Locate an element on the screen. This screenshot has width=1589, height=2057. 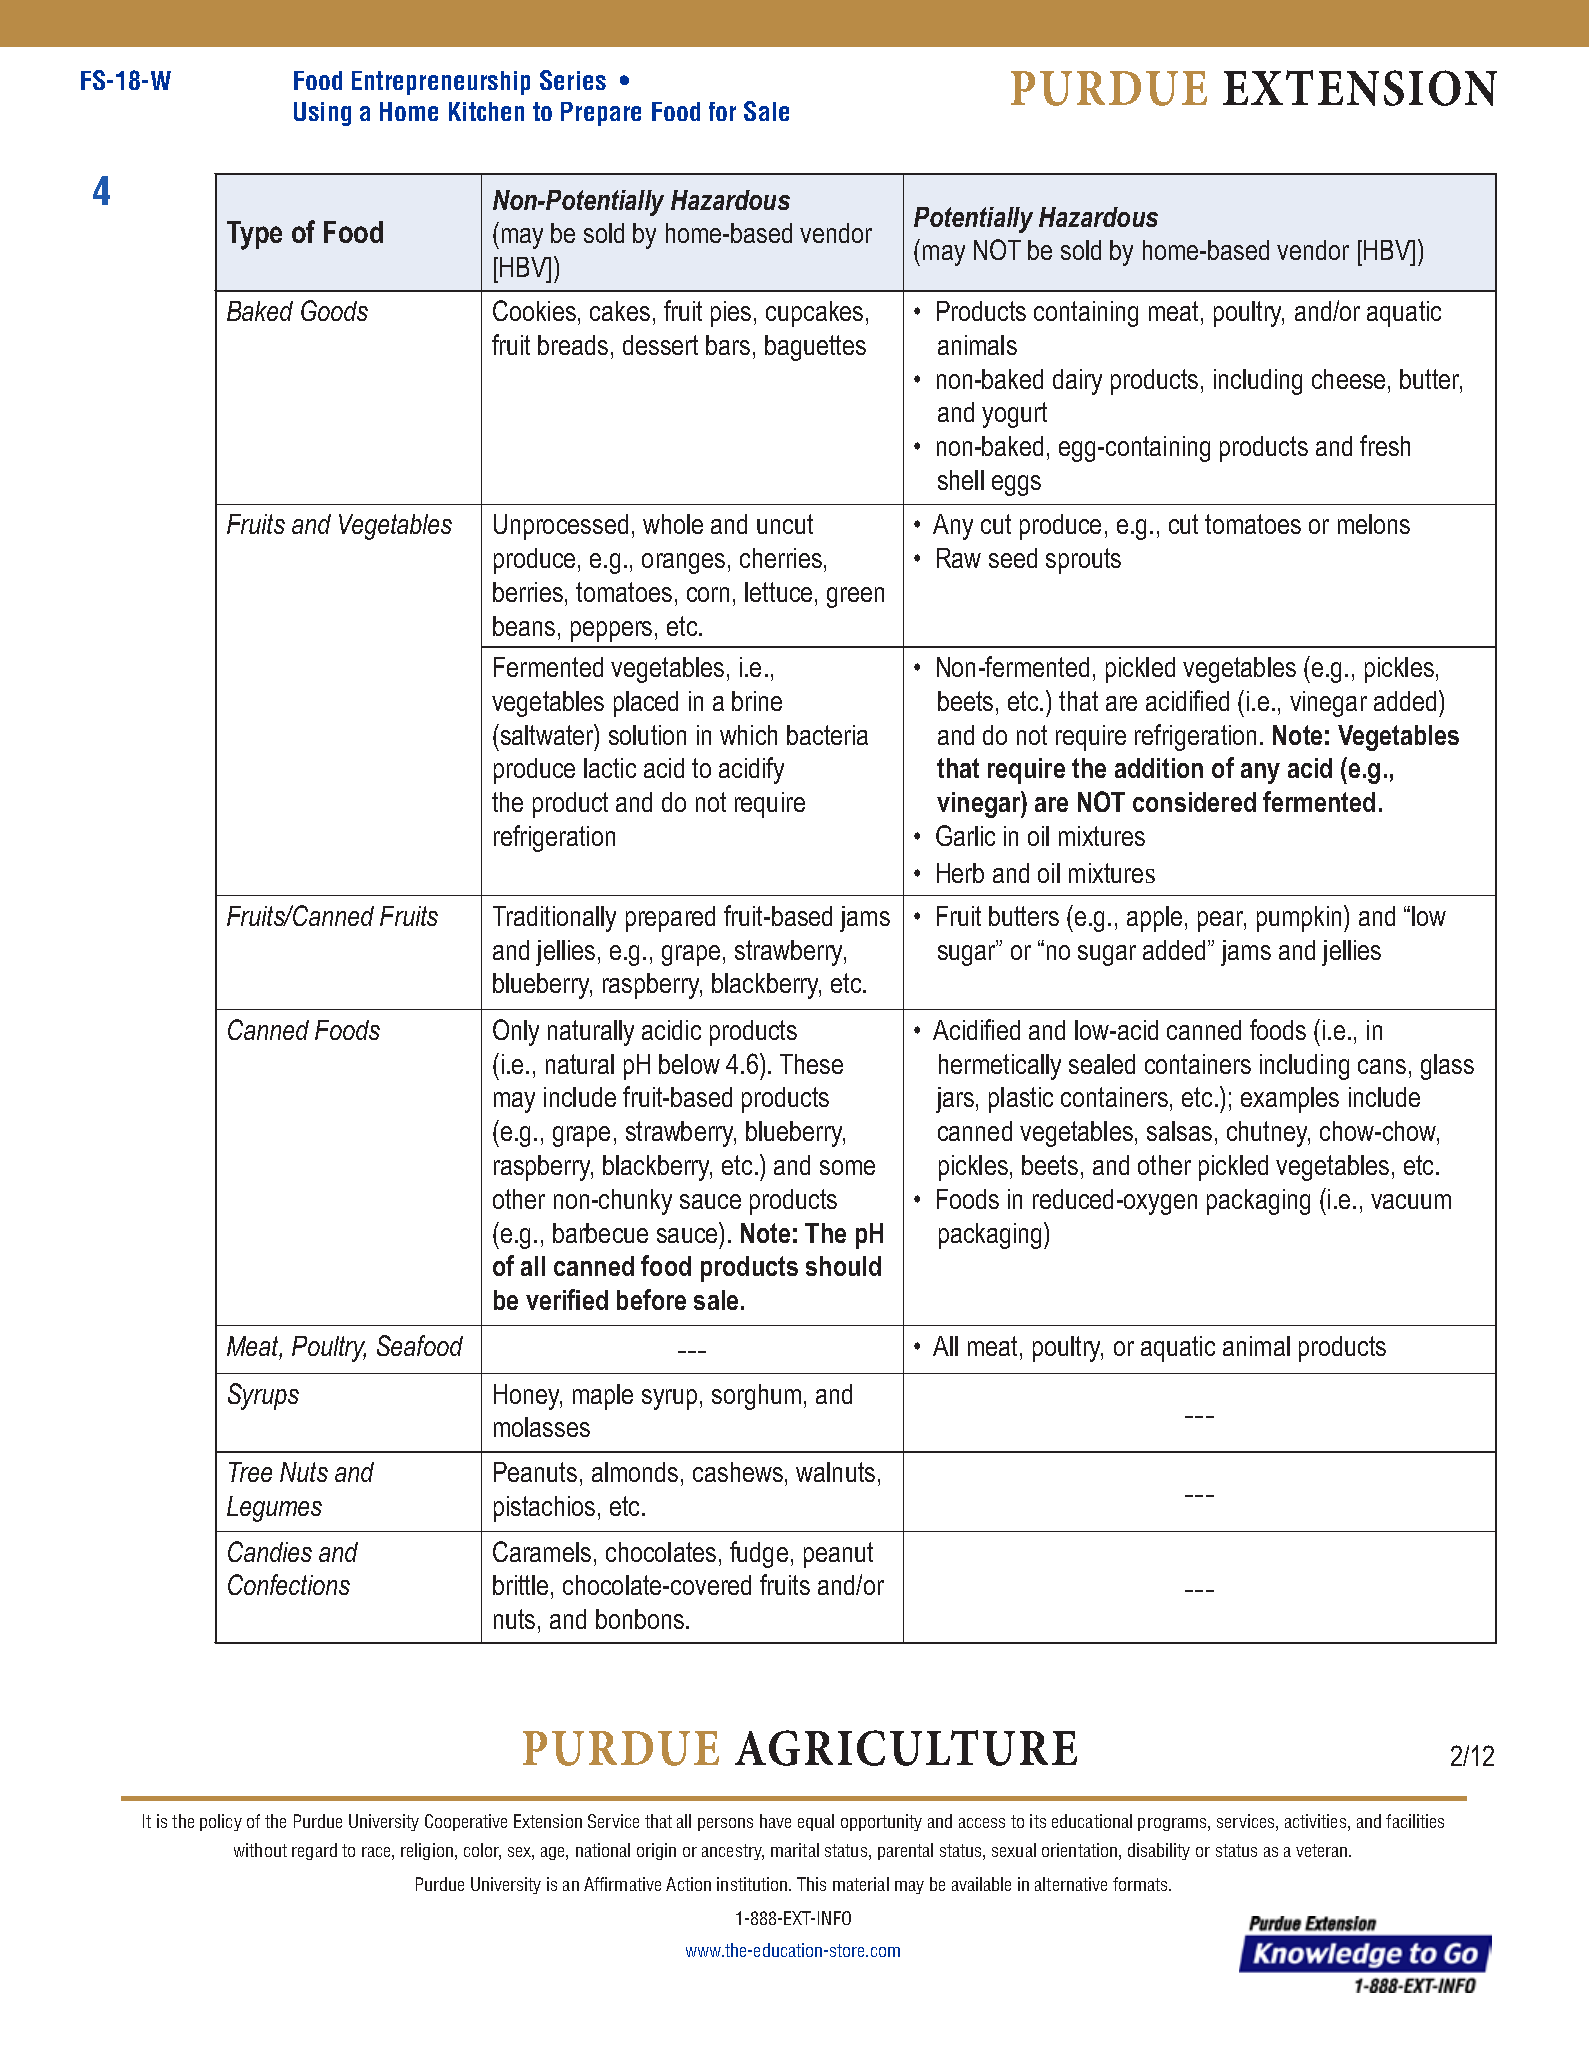
fudge is located at coordinates (759, 1554).
